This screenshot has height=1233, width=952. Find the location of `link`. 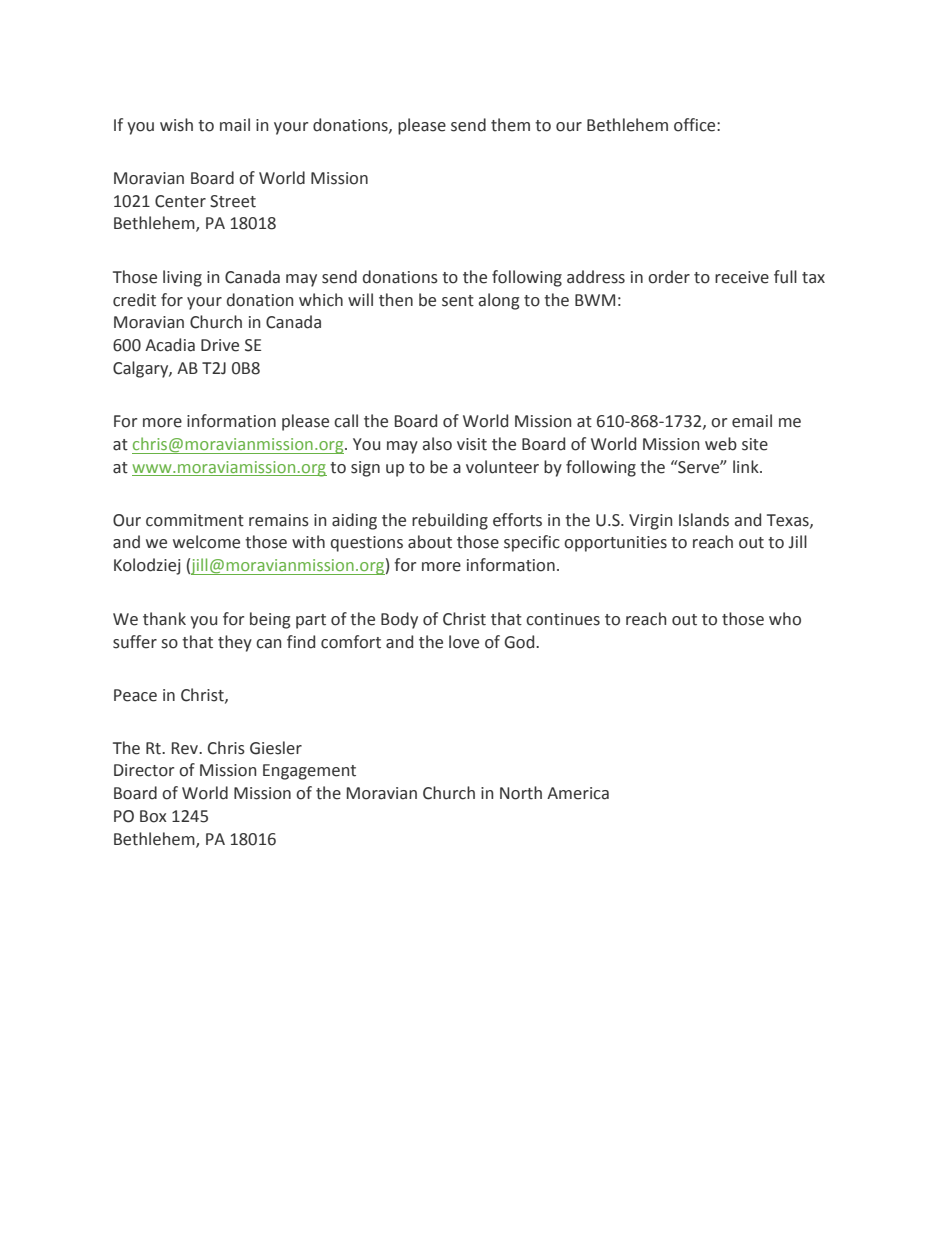

link is located at coordinates (747, 466).
